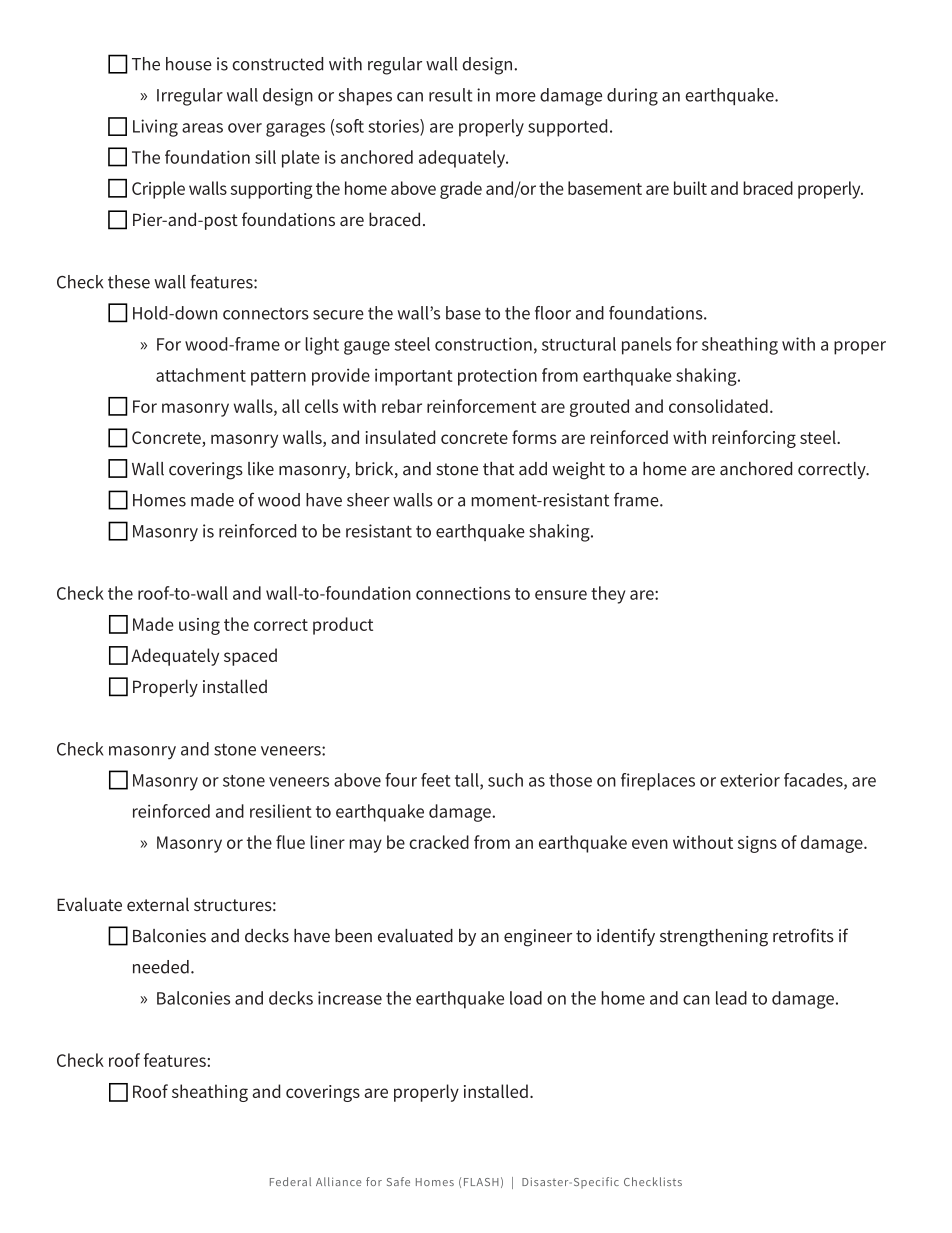 This screenshot has width=952, height=1233. Describe the element at coordinates (261, 469) in the screenshot. I see `like` at that location.
